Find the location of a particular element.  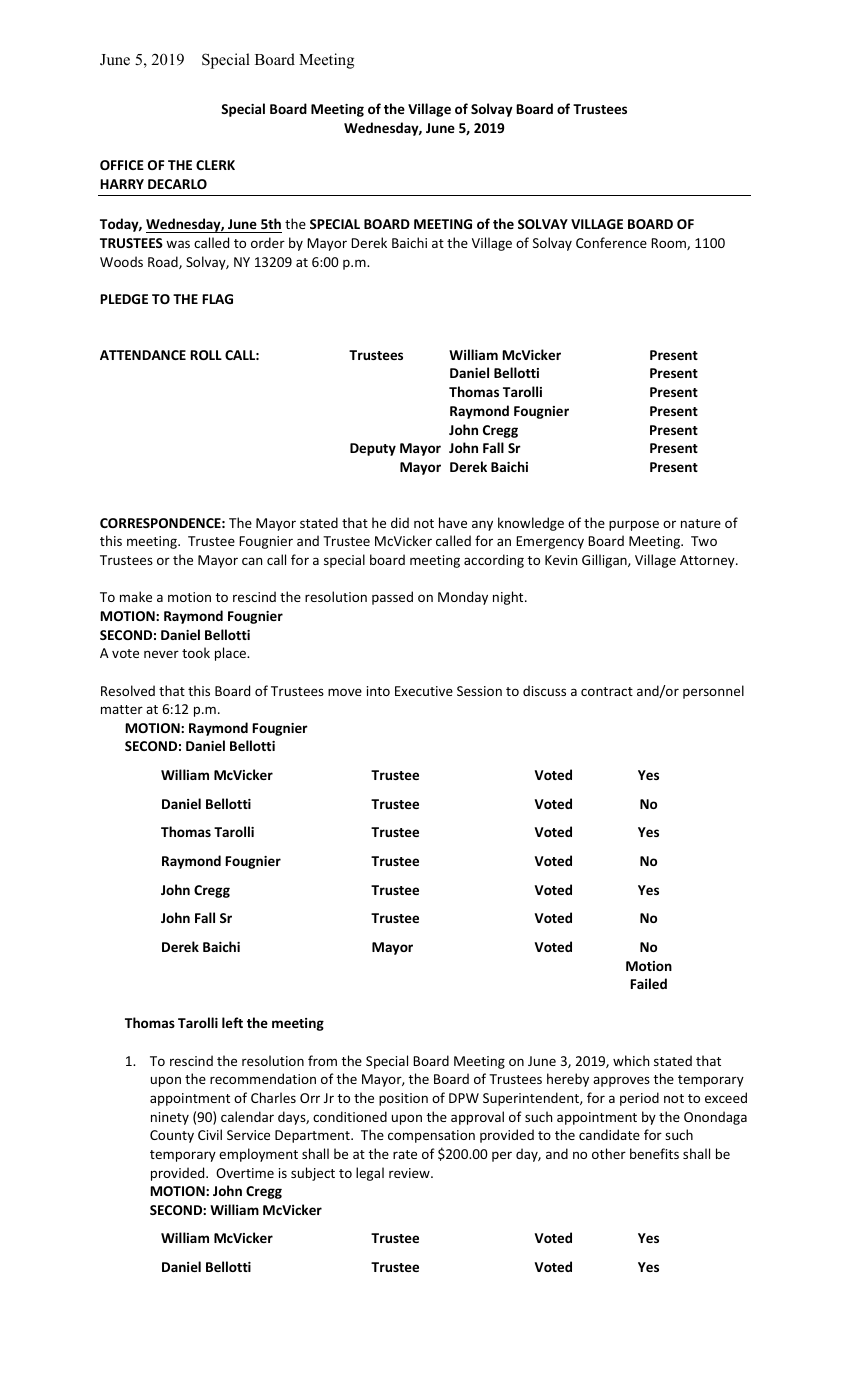

order is located at coordinates (268, 242).
